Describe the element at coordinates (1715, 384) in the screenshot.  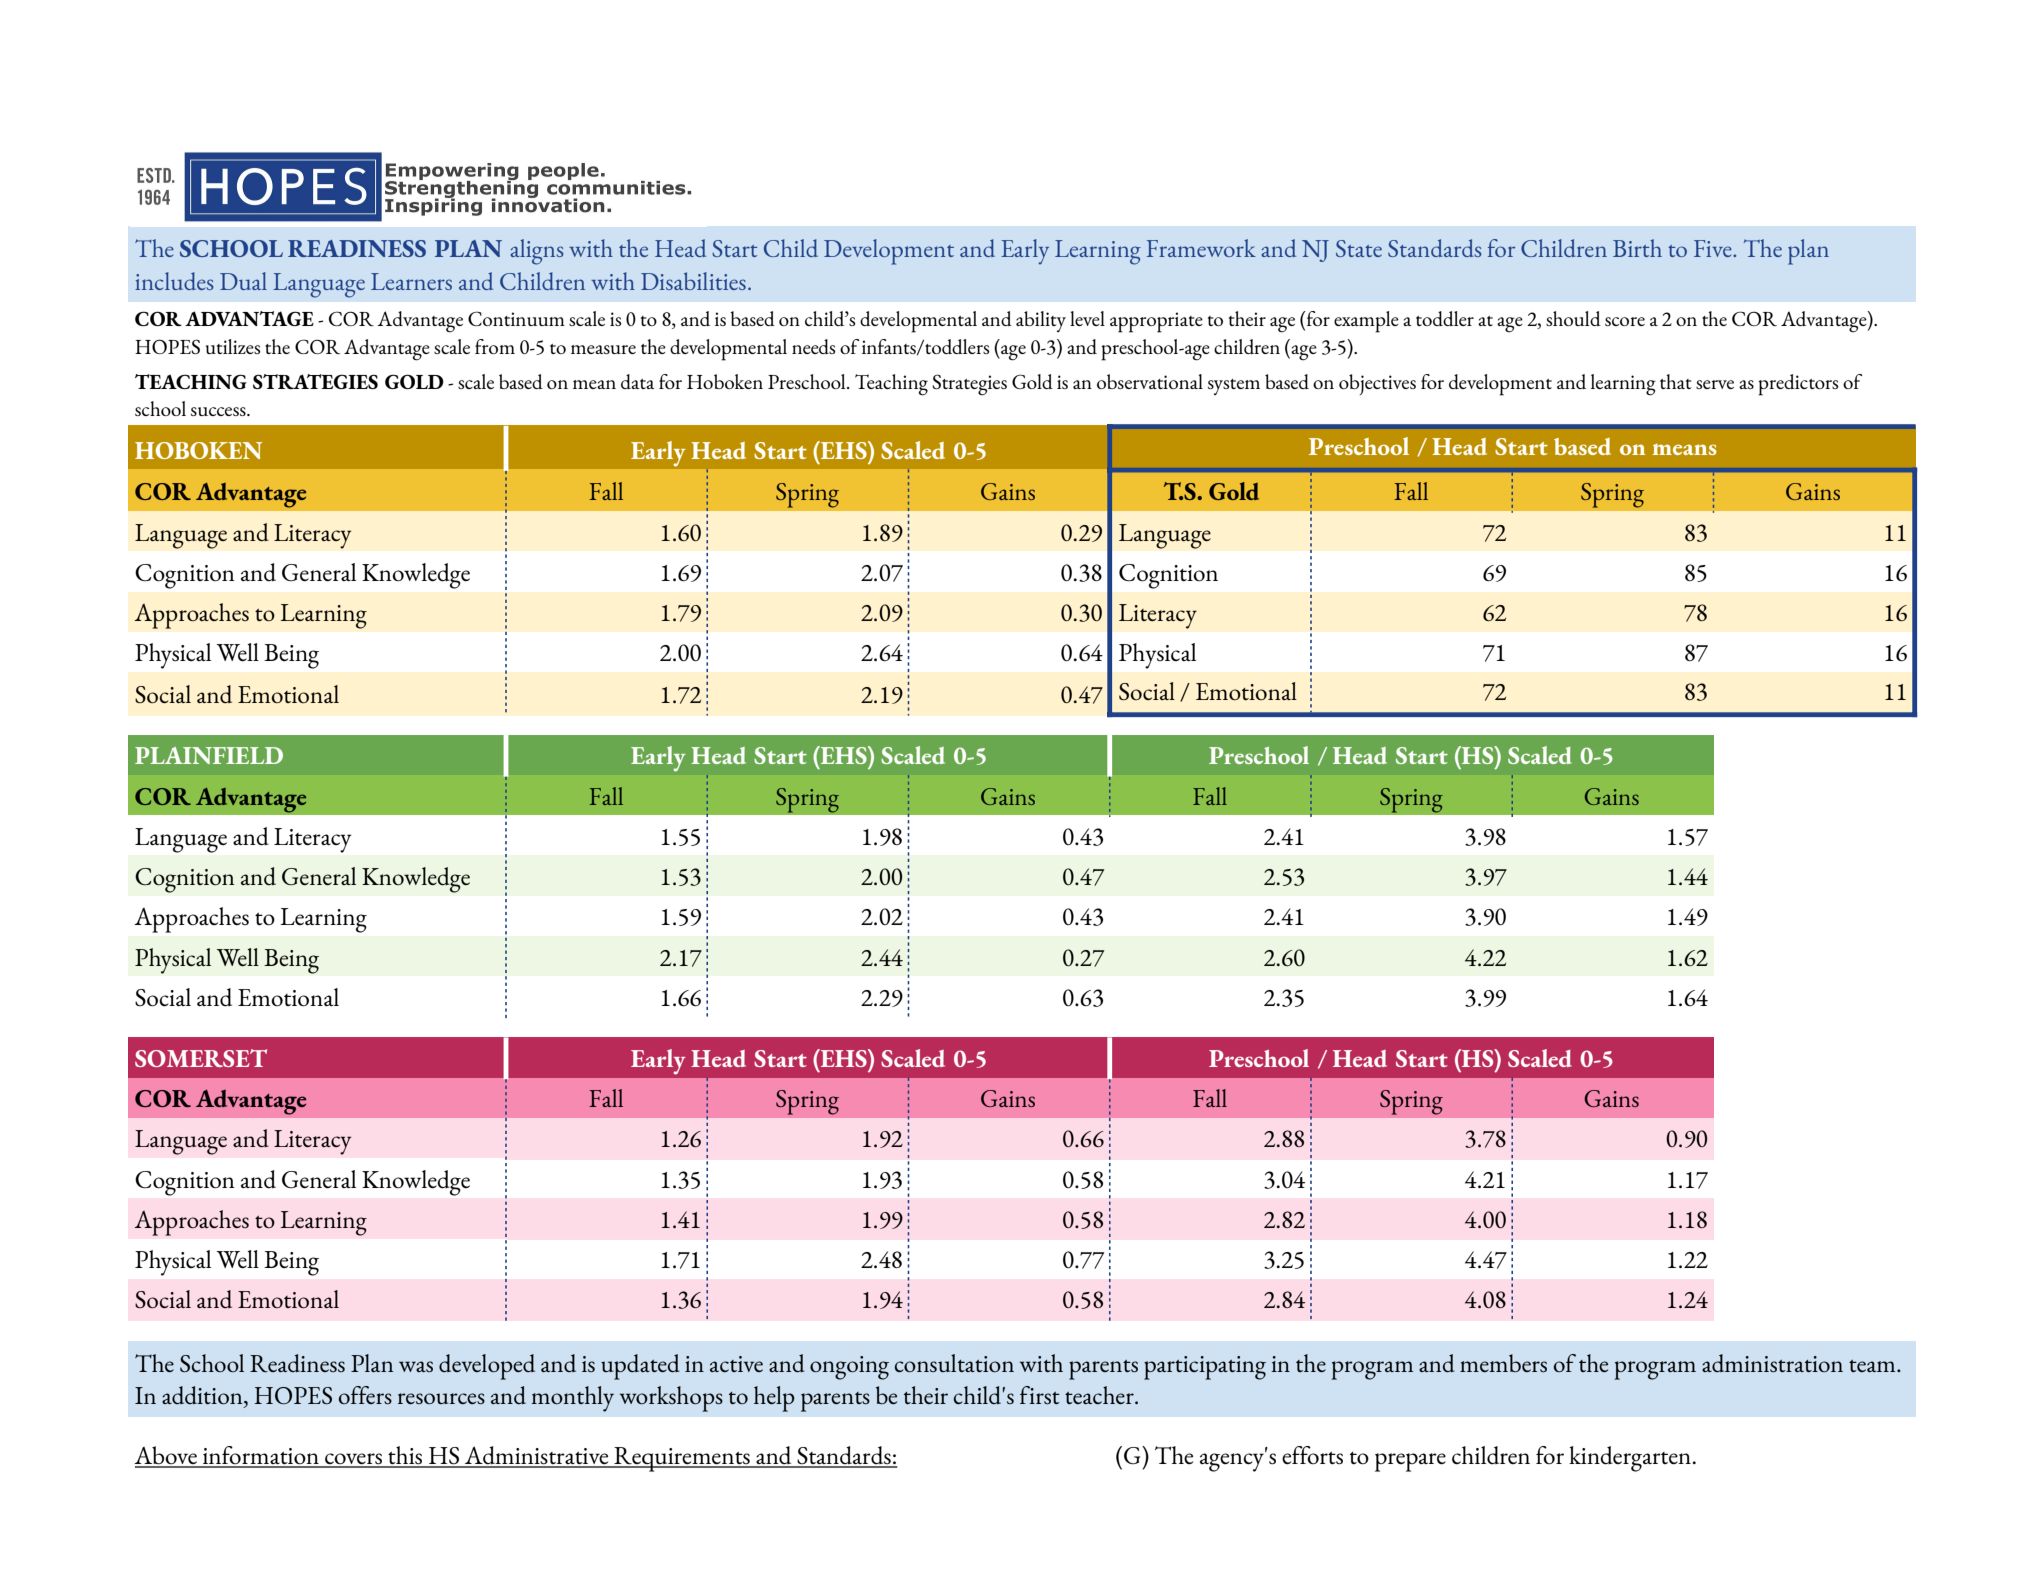
I see `serve` at that location.
